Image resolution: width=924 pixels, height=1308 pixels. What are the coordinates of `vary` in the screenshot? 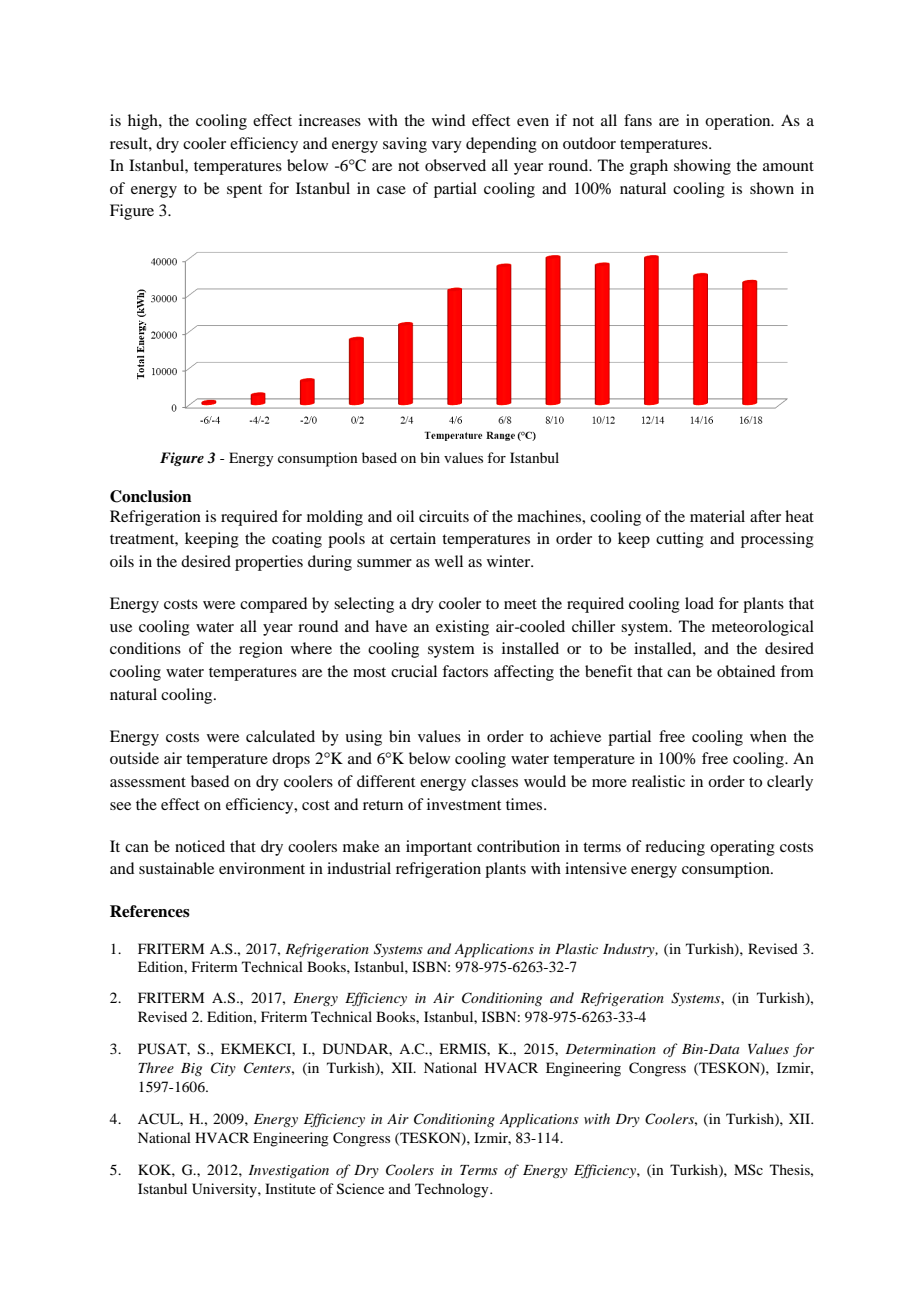 It's located at (447, 147).
